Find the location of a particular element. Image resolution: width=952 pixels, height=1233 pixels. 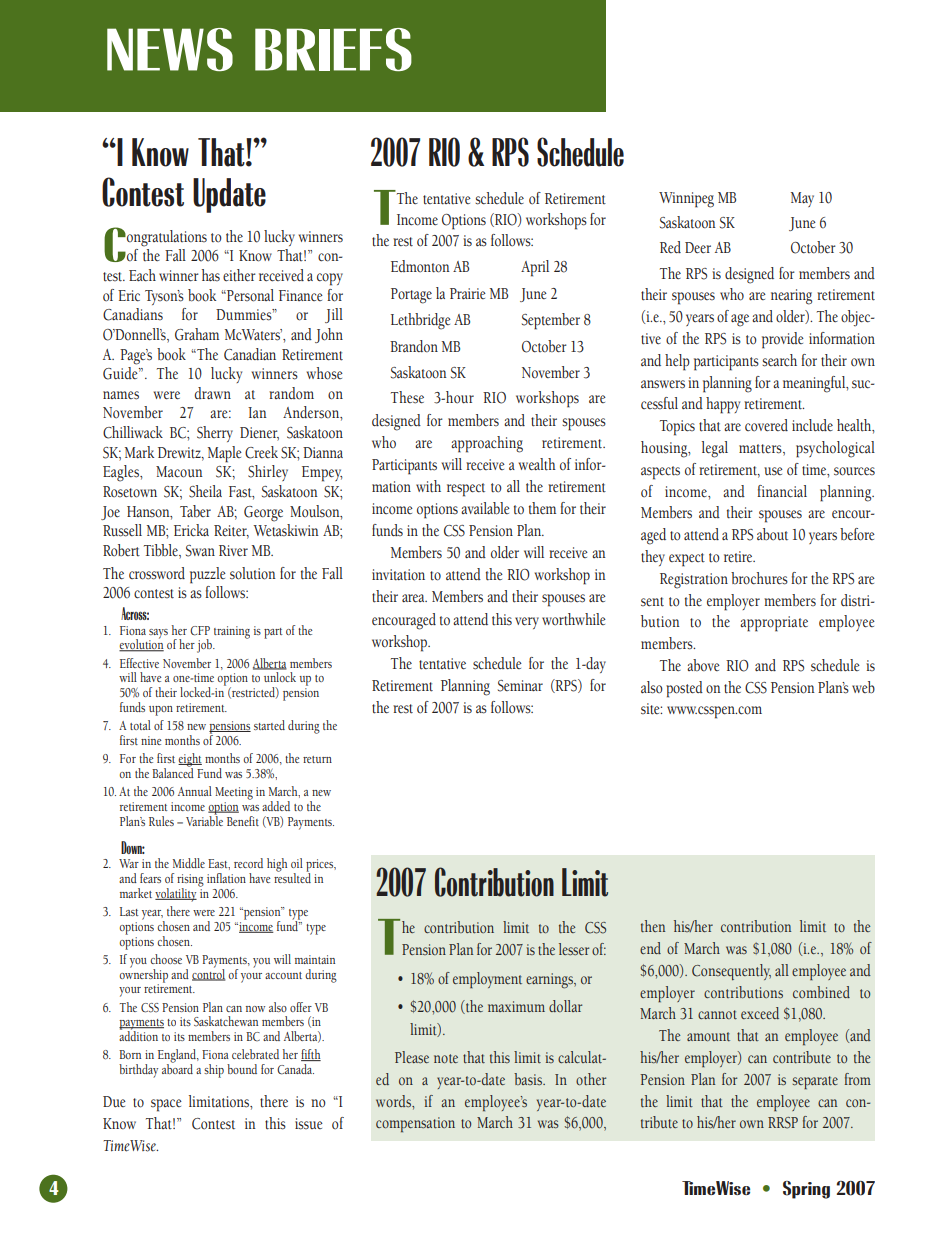

Brandon is located at coordinates (414, 346).
